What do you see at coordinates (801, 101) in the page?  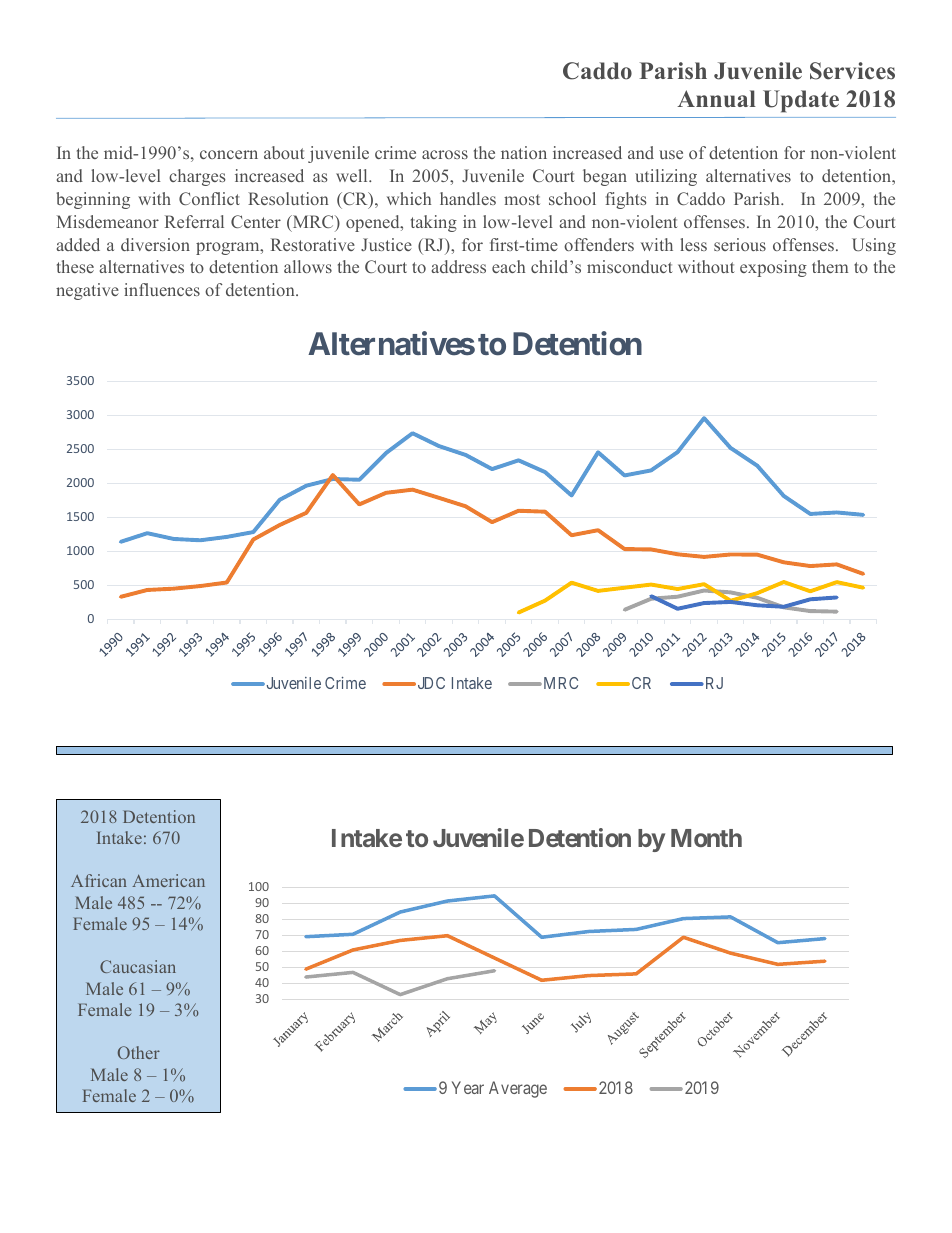 I see `Update` at bounding box center [801, 101].
